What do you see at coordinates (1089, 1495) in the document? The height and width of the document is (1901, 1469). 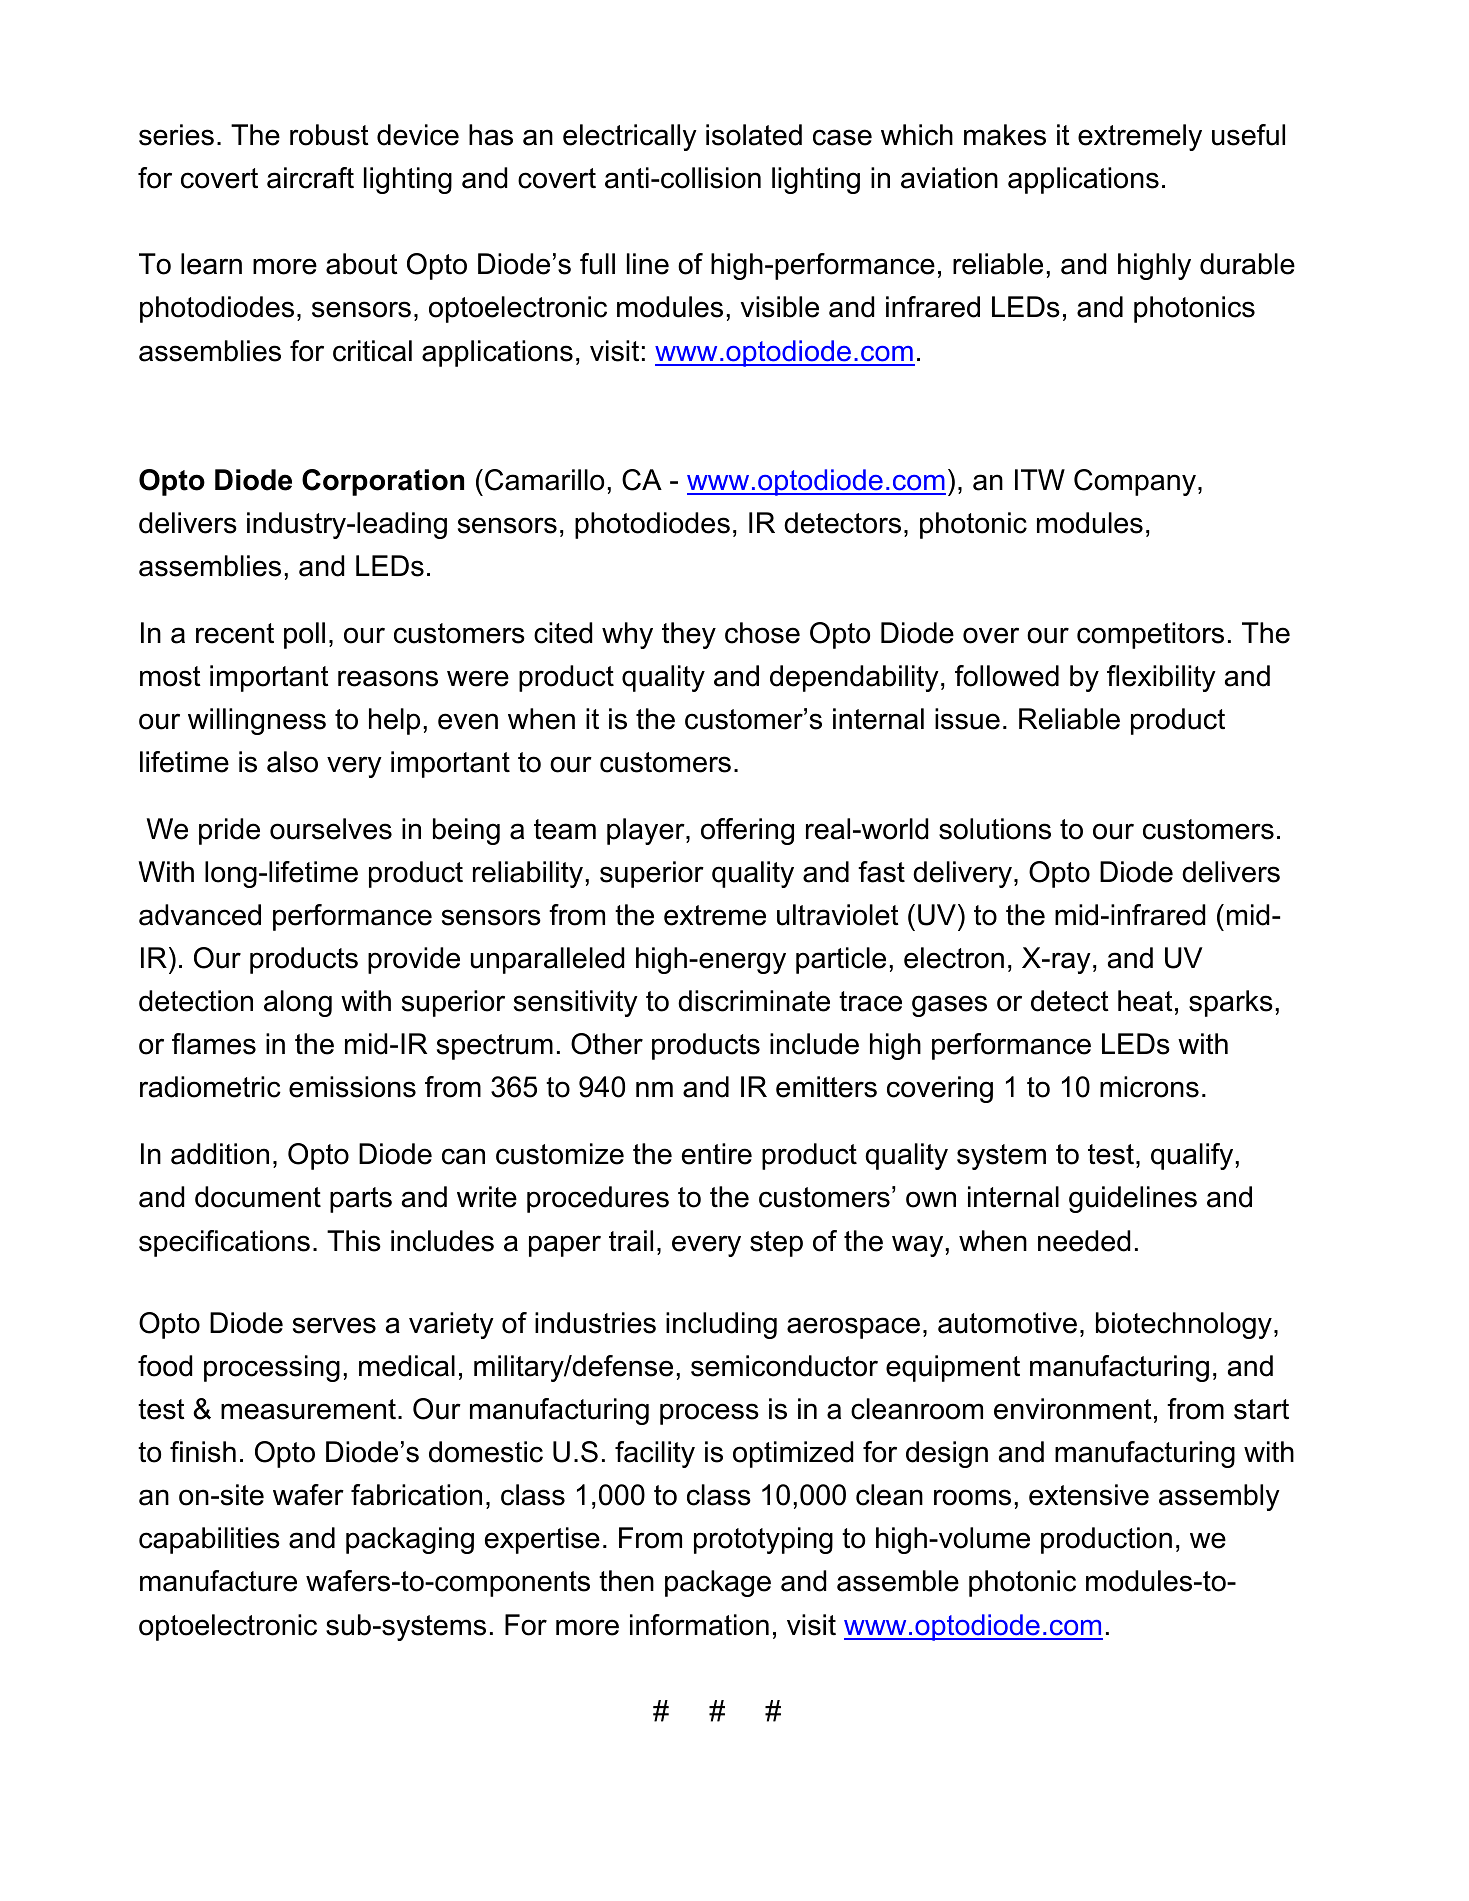 I see `extensive` at bounding box center [1089, 1495].
